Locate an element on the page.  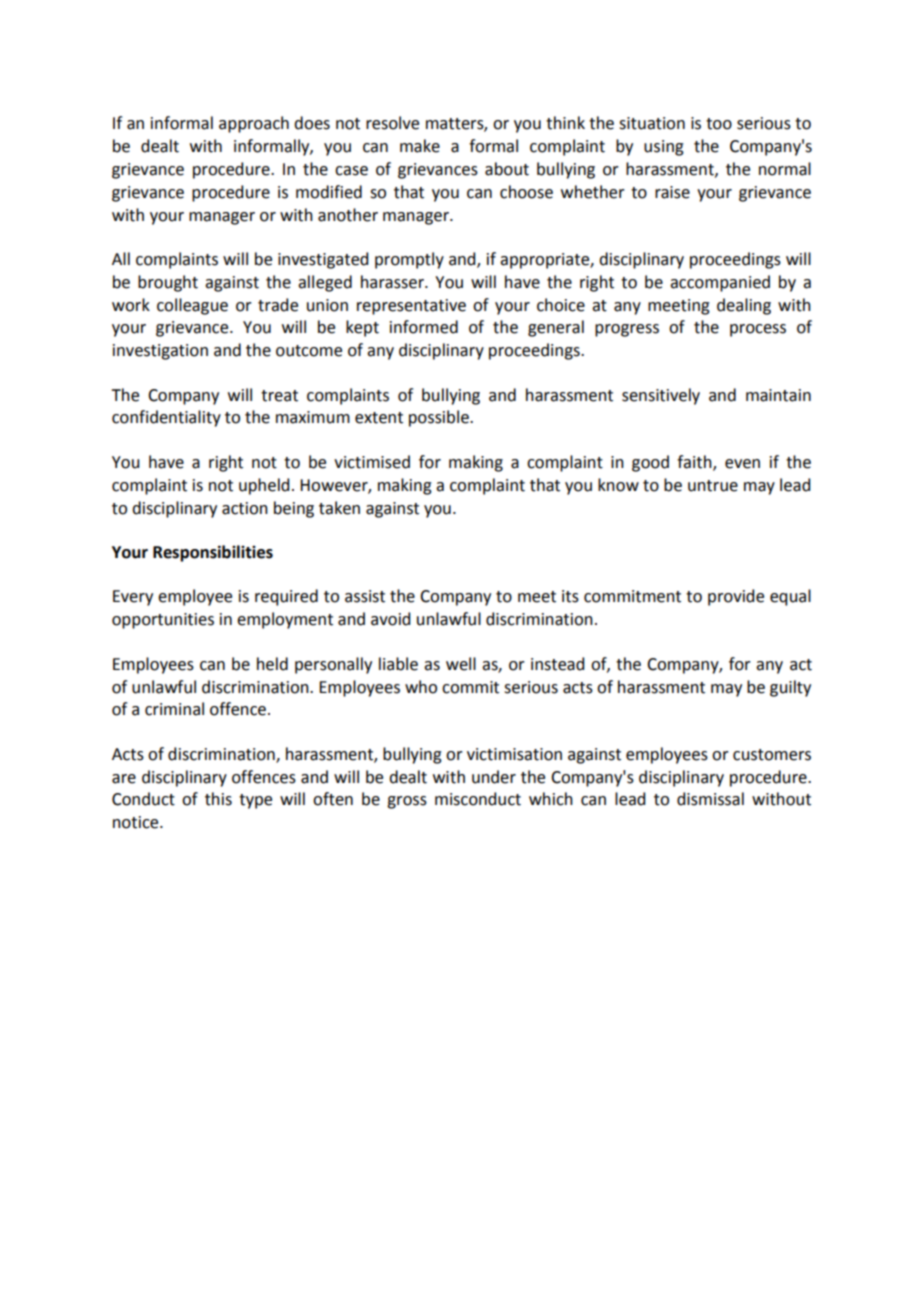
make is located at coordinates (420, 146).
